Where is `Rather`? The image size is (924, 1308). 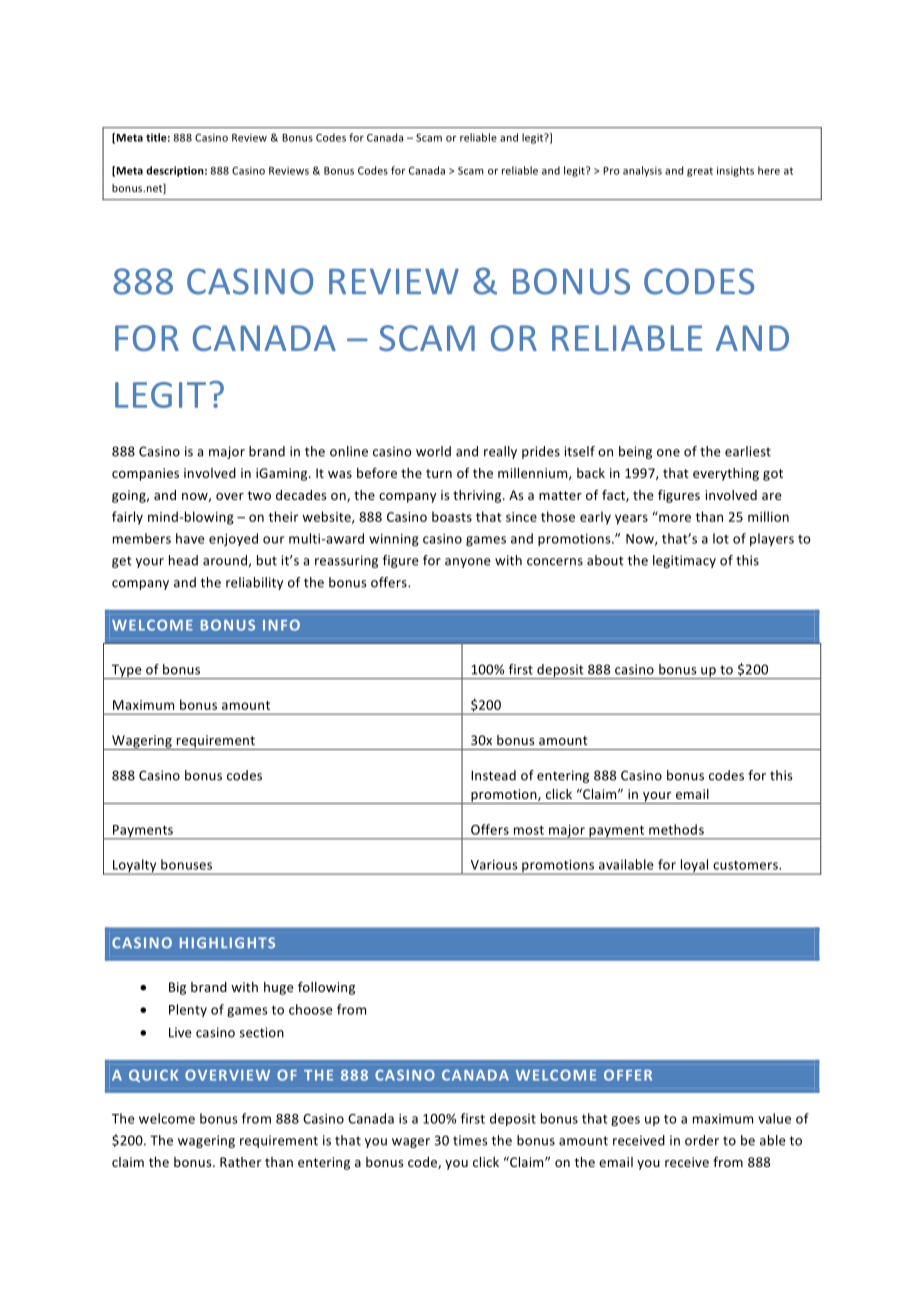 Rather is located at coordinates (240, 1162).
